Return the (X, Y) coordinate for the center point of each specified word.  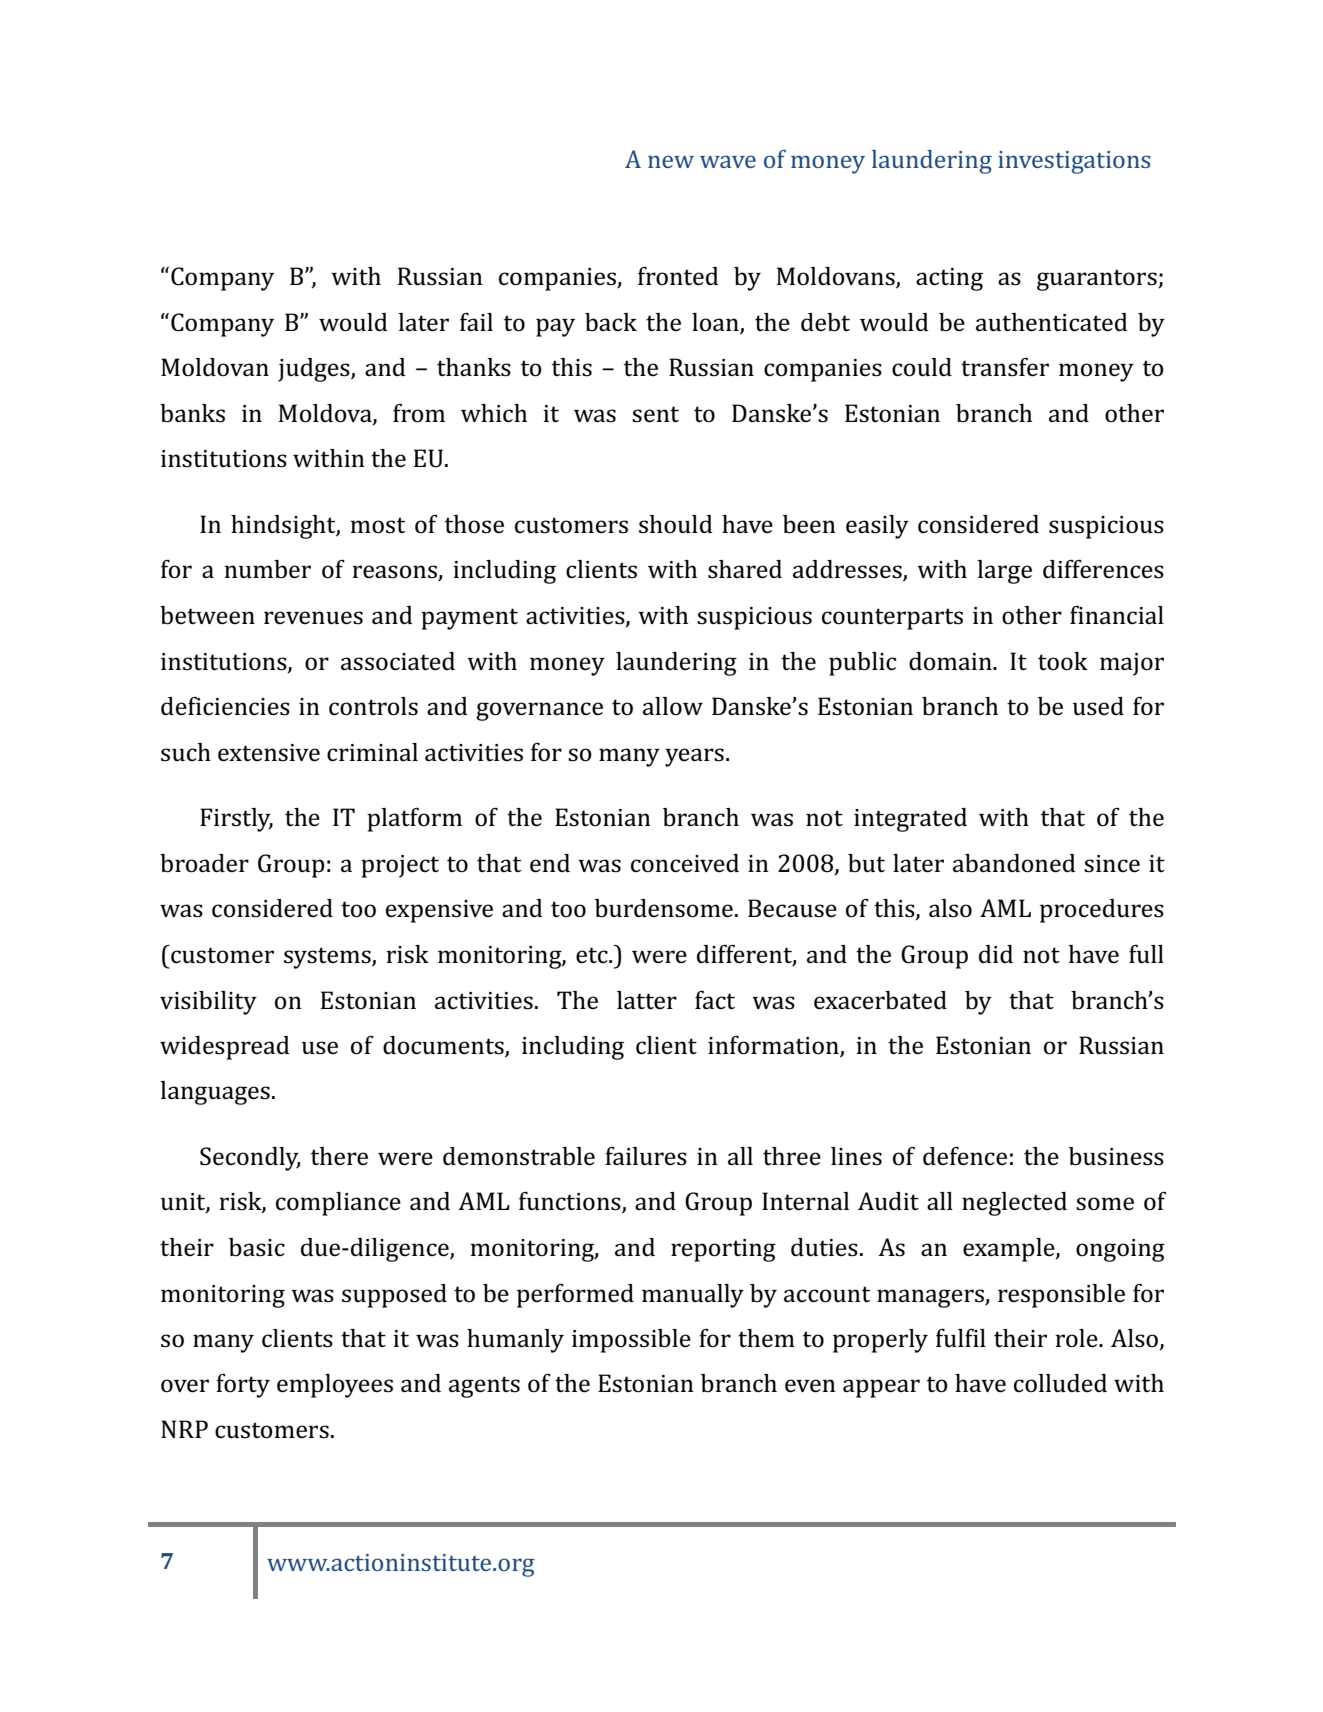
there (339, 1156)
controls (373, 706)
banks (192, 413)
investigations (1074, 162)
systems (328, 958)
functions (571, 1202)
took (1063, 661)
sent (655, 414)
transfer (1005, 367)
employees (335, 1386)
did (996, 954)
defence (965, 1156)
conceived (685, 863)
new (671, 161)
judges (315, 370)
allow (673, 706)
